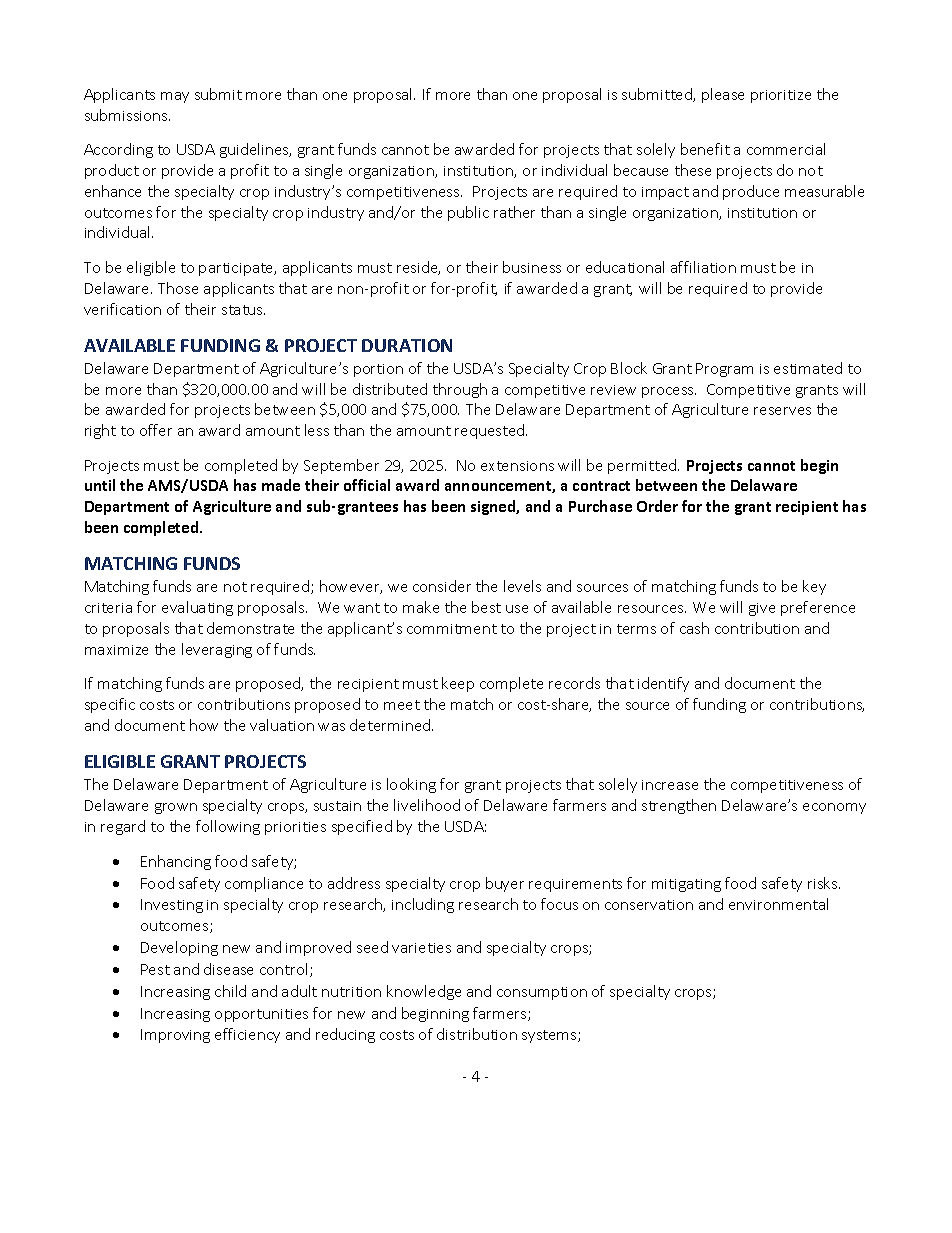 The width and height of the screenshot is (952, 1233). What do you see at coordinates (468, 213) in the screenshot?
I see `public` at bounding box center [468, 213].
